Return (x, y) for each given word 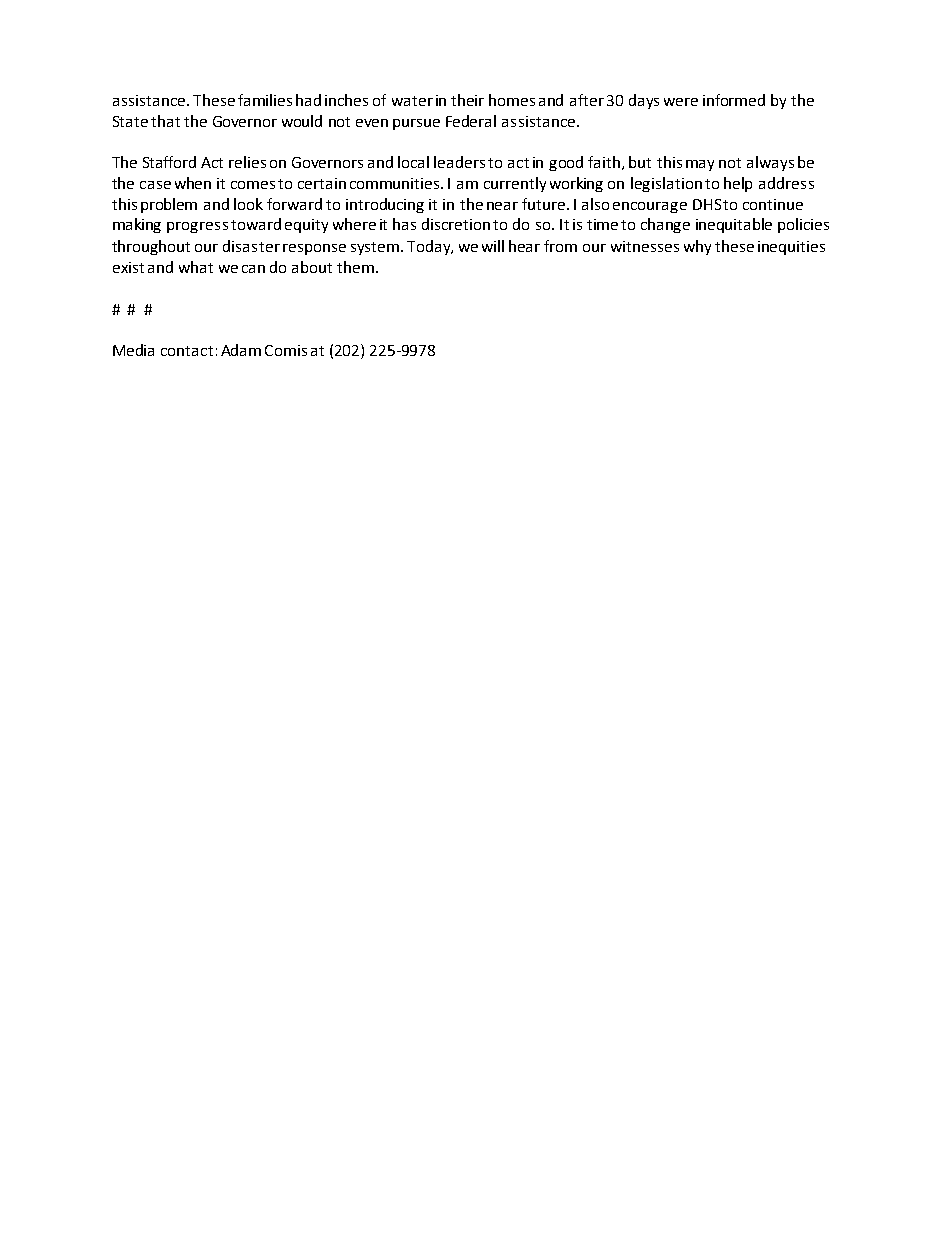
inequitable (734, 225)
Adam (241, 350)
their (467, 100)
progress (197, 227)
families (265, 100)
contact (187, 351)
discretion (456, 224)
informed (734, 100)
